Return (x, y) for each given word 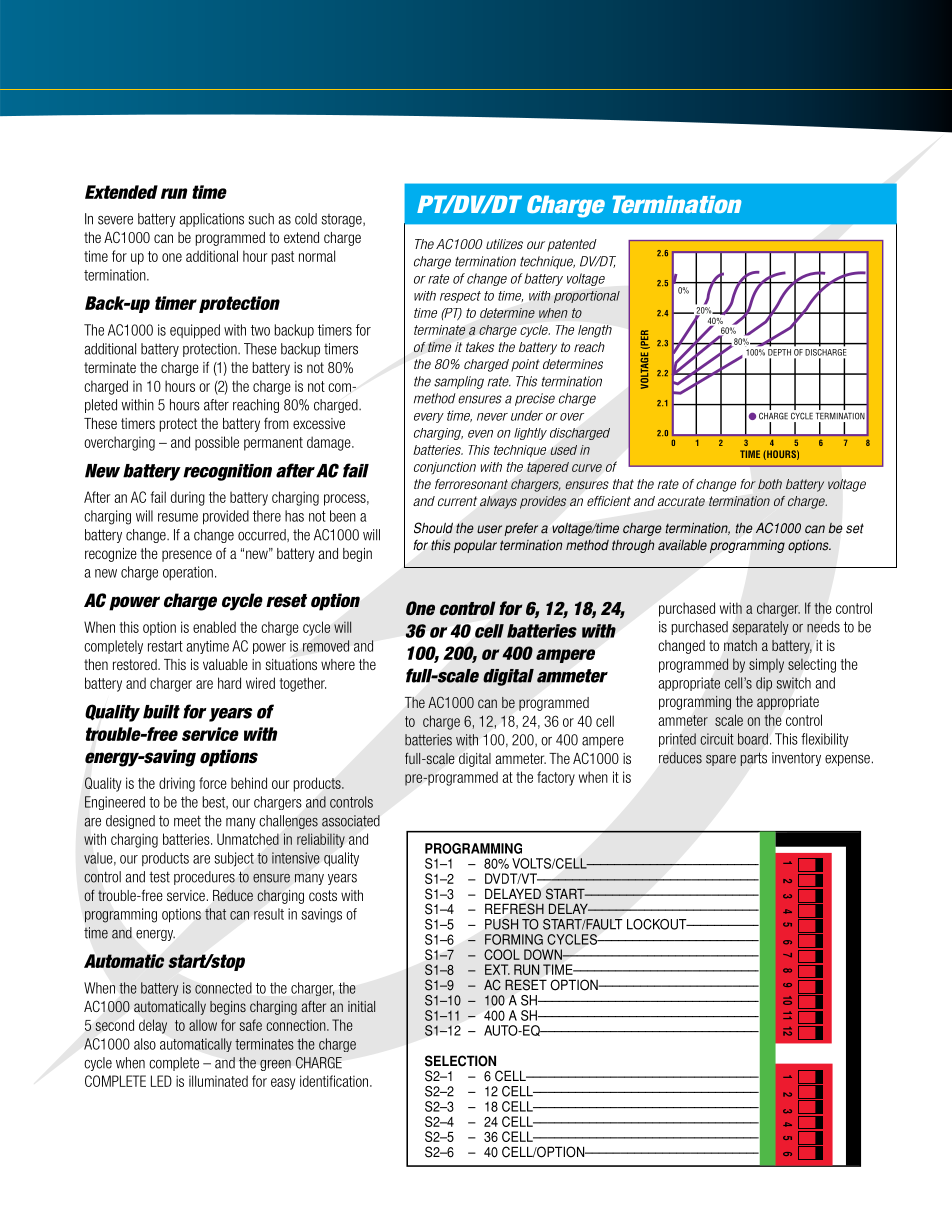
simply (766, 665)
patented (572, 245)
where (338, 664)
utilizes (504, 244)
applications (211, 220)
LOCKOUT (658, 924)
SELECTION (460, 1061)
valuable (225, 664)
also (145, 1044)
